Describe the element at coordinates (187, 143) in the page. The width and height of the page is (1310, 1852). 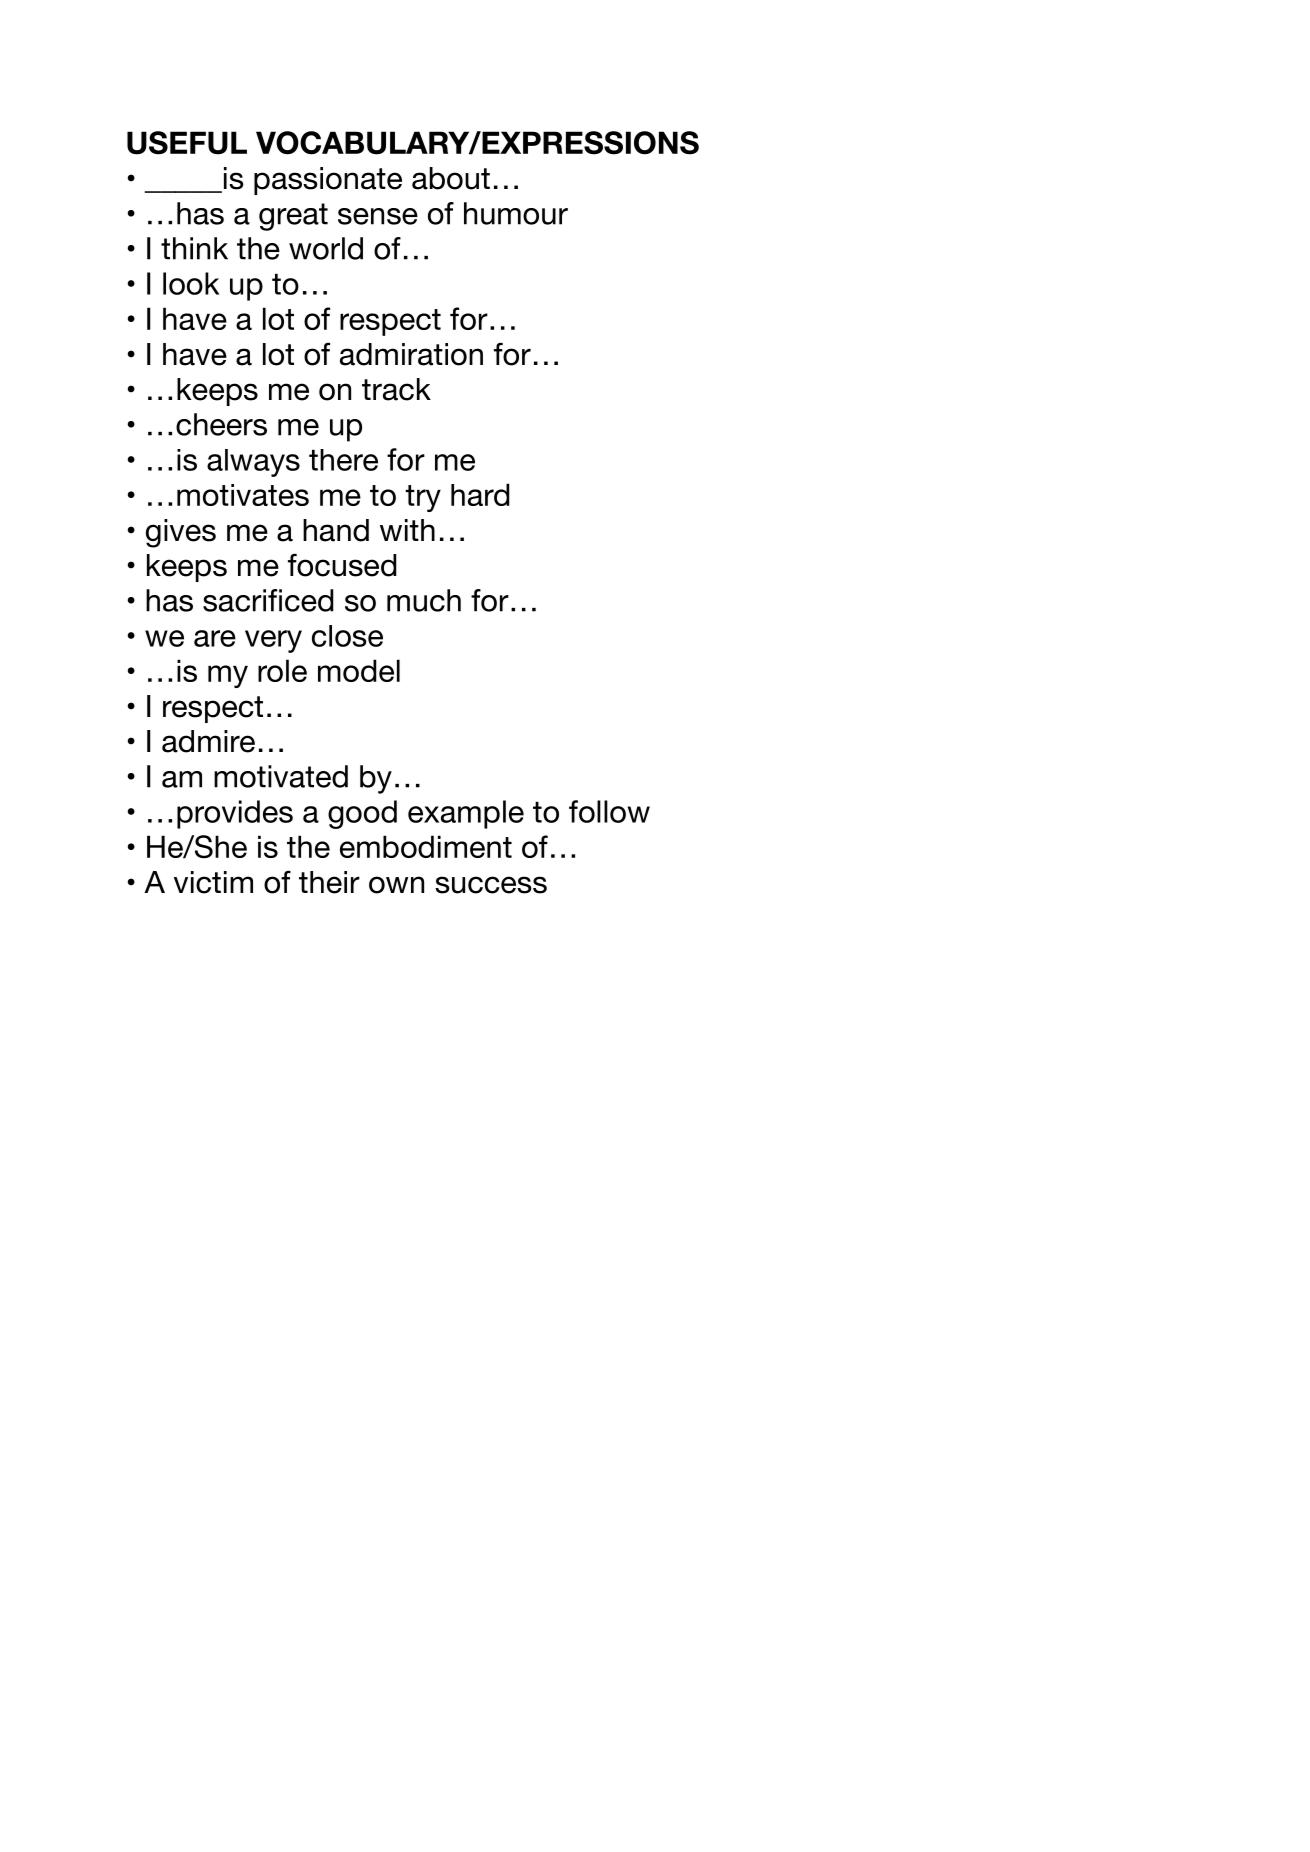
I see `USEFUL` at that location.
